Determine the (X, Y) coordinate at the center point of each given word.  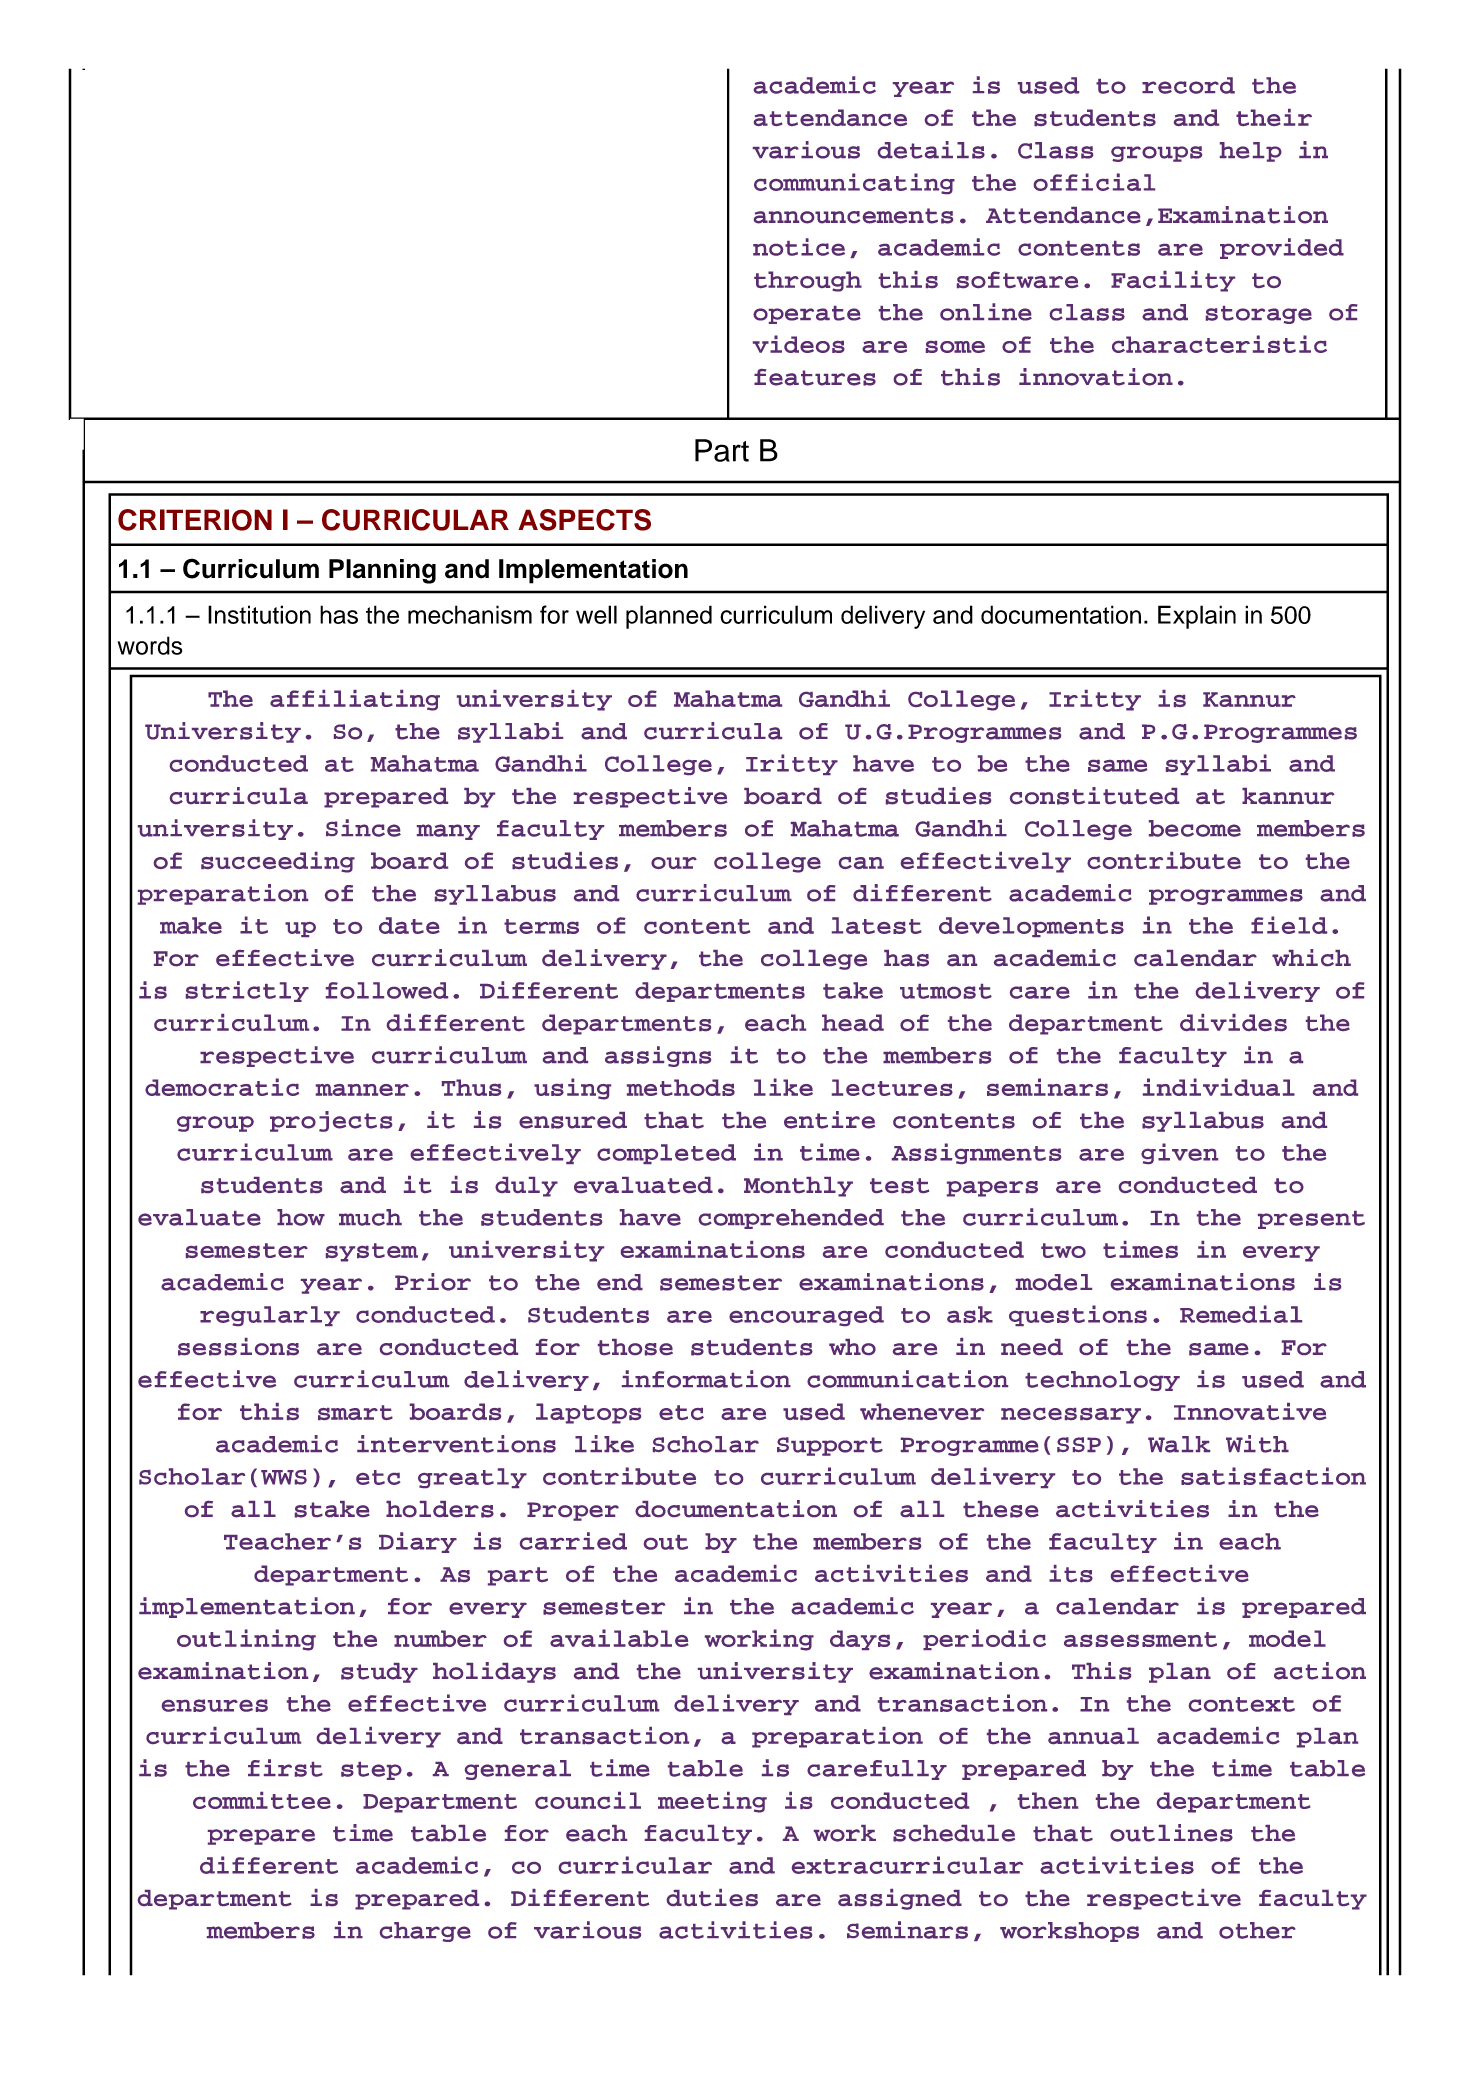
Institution (259, 614)
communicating (854, 183)
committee (262, 1800)
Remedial (1241, 1314)
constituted (1094, 796)
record (1188, 85)
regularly (270, 1316)
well (596, 614)
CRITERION (195, 520)
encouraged (806, 1316)
